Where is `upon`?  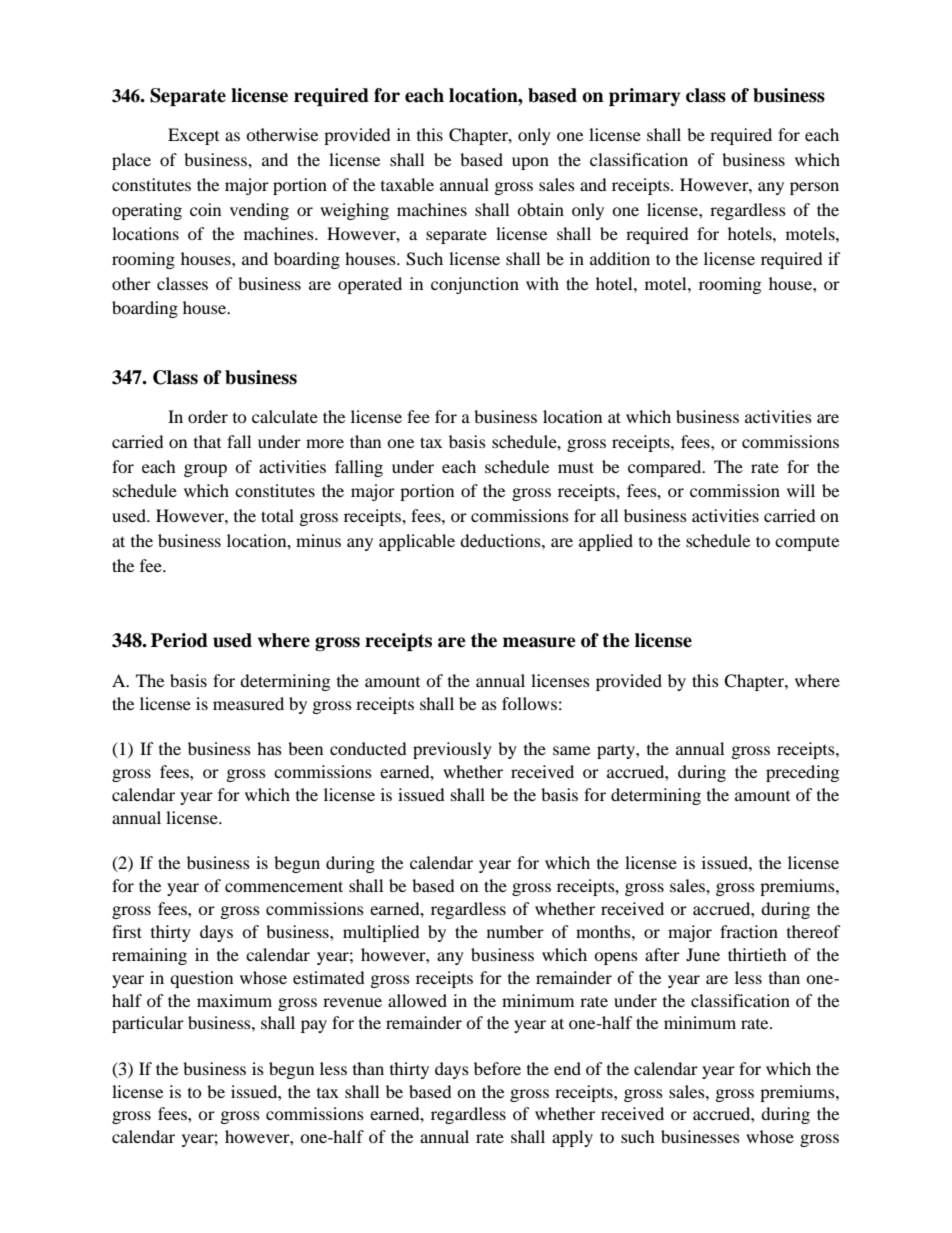 upon is located at coordinates (530, 163).
